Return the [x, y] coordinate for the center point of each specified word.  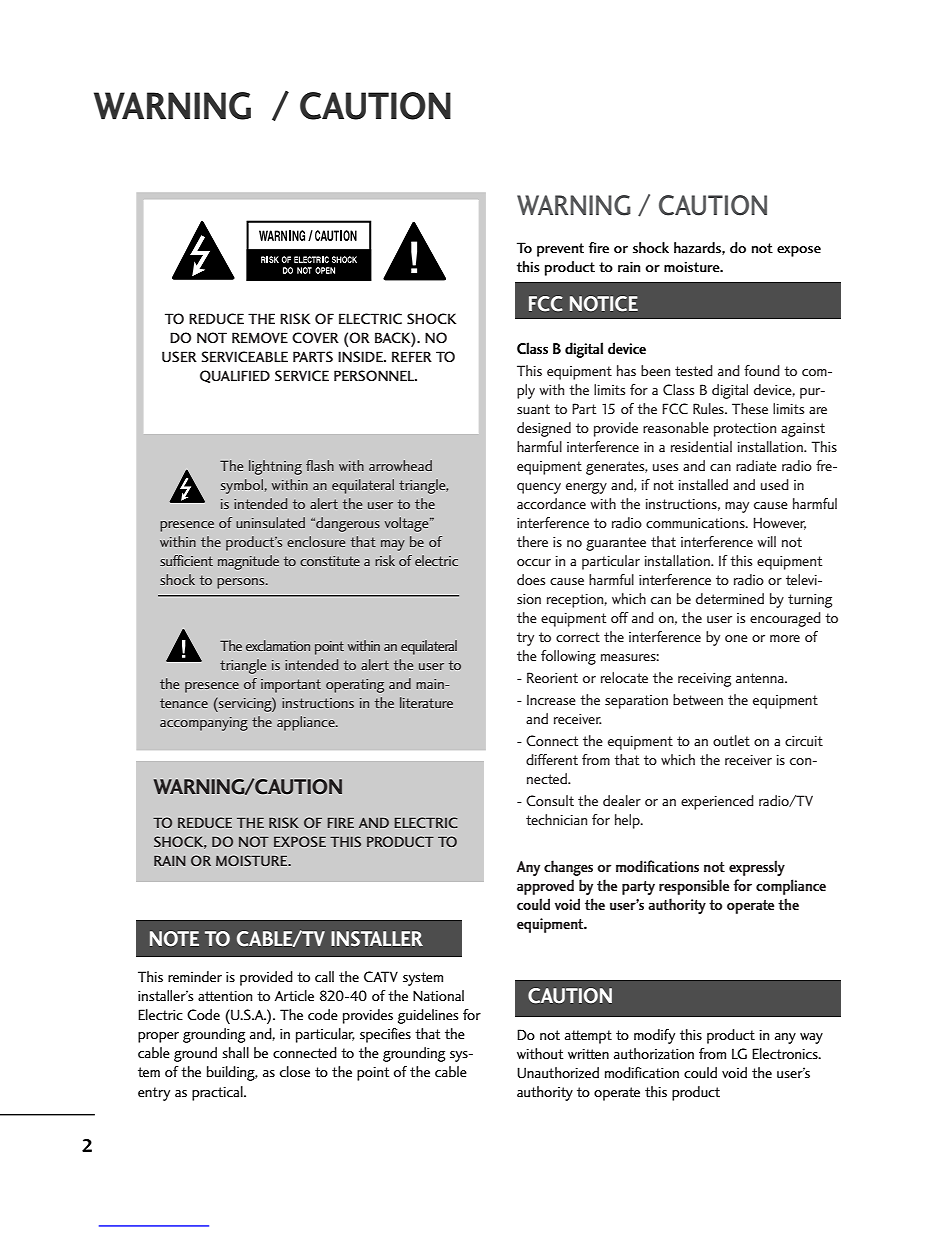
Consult [550, 800]
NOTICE [604, 304]
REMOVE [260, 337]
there [532, 541]
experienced [717, 802]
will [766, 541]
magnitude [248, 562]
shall [235, 1052]
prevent [560, 250]
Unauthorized [558, 1073]
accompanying [204, 724]
